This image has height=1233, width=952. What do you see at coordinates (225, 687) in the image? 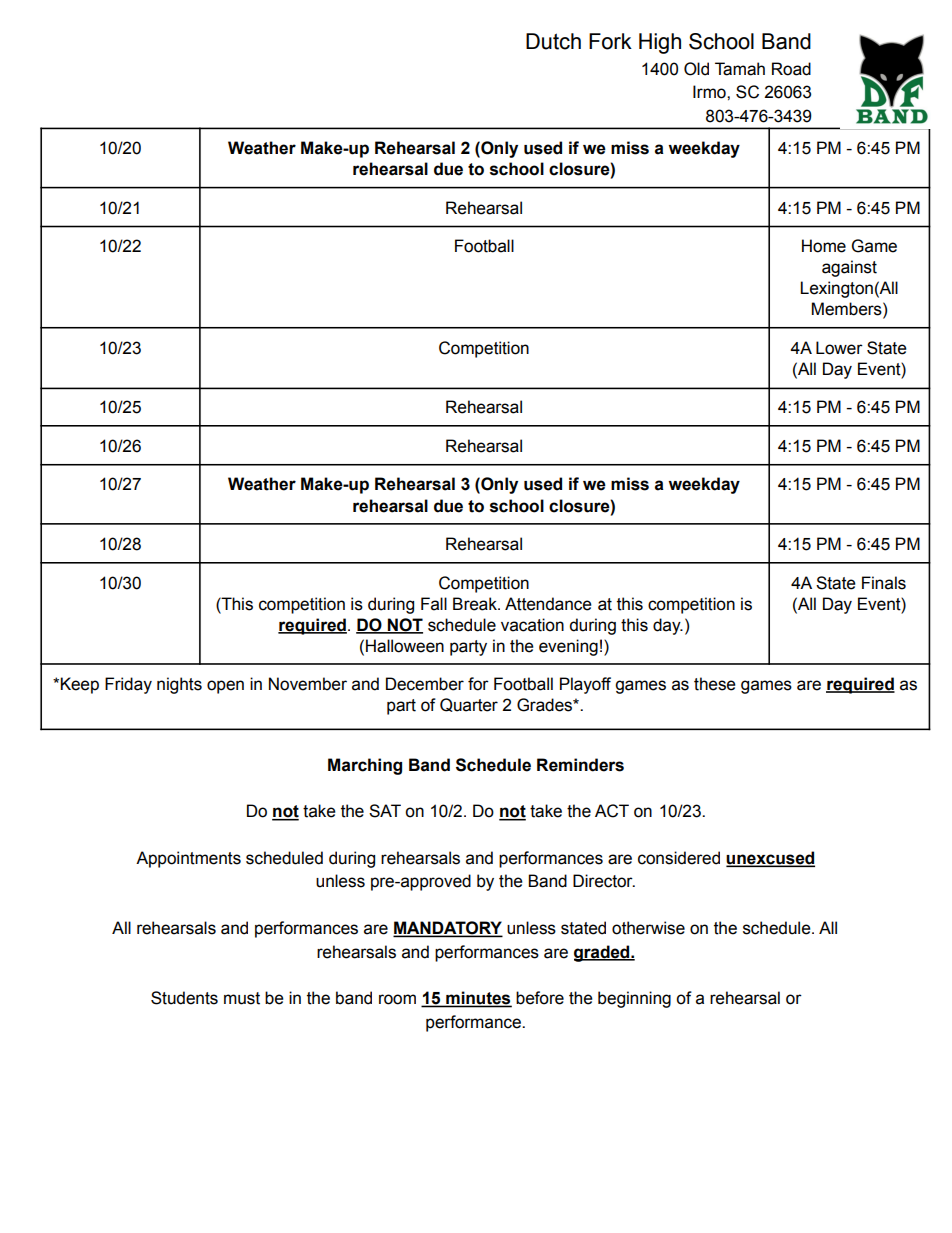
I see `open` at bounding box center [225, 687].
